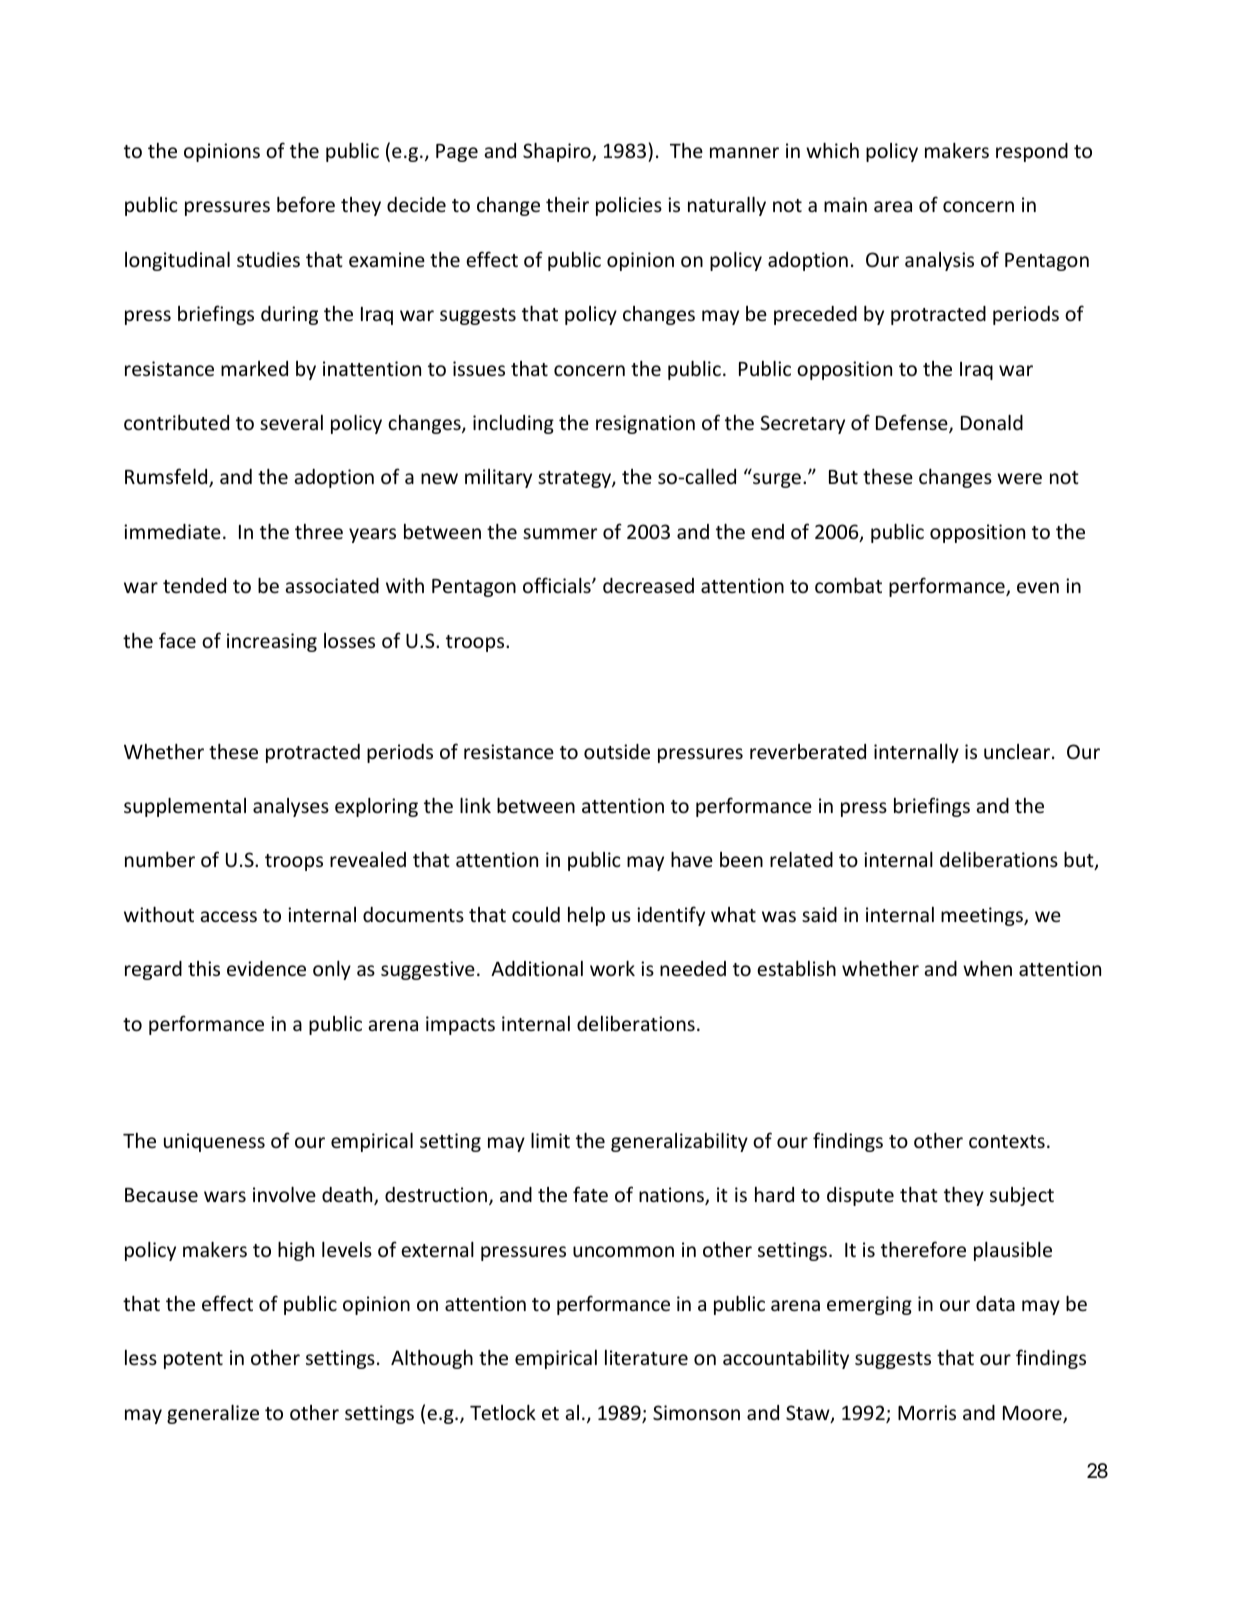 The width and height of the page is (1240, 1604). Describe the element at coordinates (306, 204) in the page. I see `before` at that location.
